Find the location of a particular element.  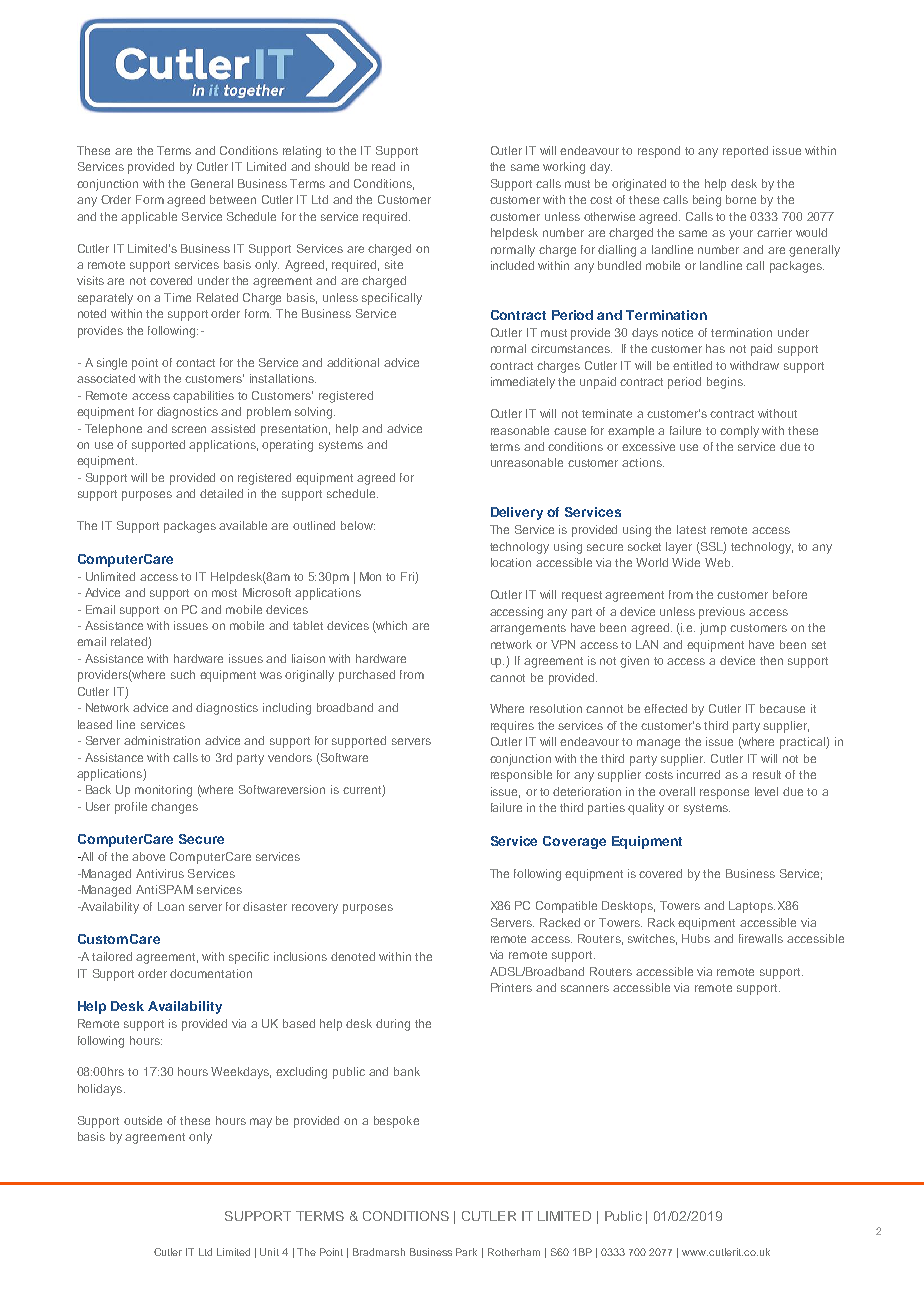

applicable is located at coordinates (149, 218).
